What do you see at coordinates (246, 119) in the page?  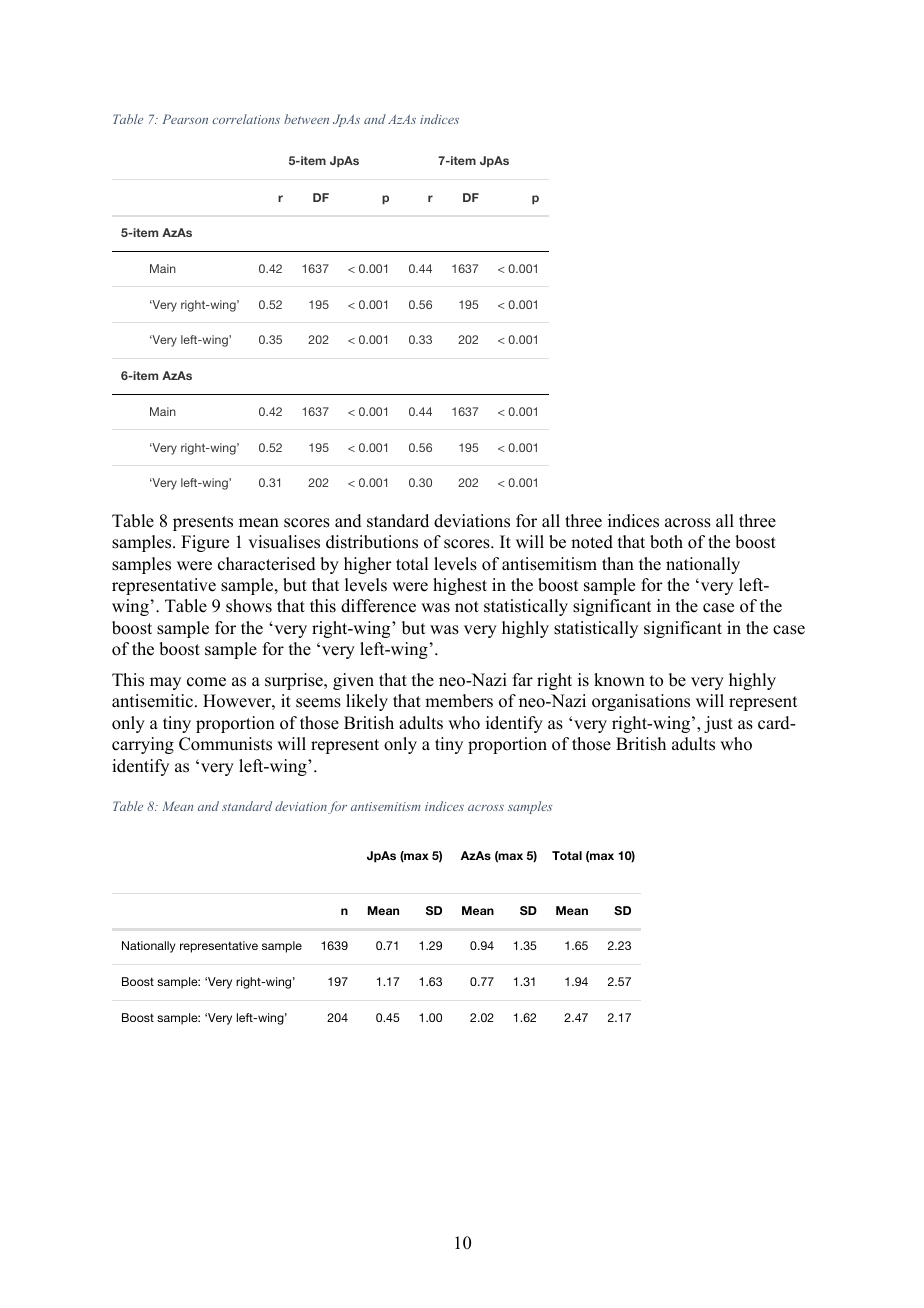 I see `correlations` at bounding box center [246, 119].
